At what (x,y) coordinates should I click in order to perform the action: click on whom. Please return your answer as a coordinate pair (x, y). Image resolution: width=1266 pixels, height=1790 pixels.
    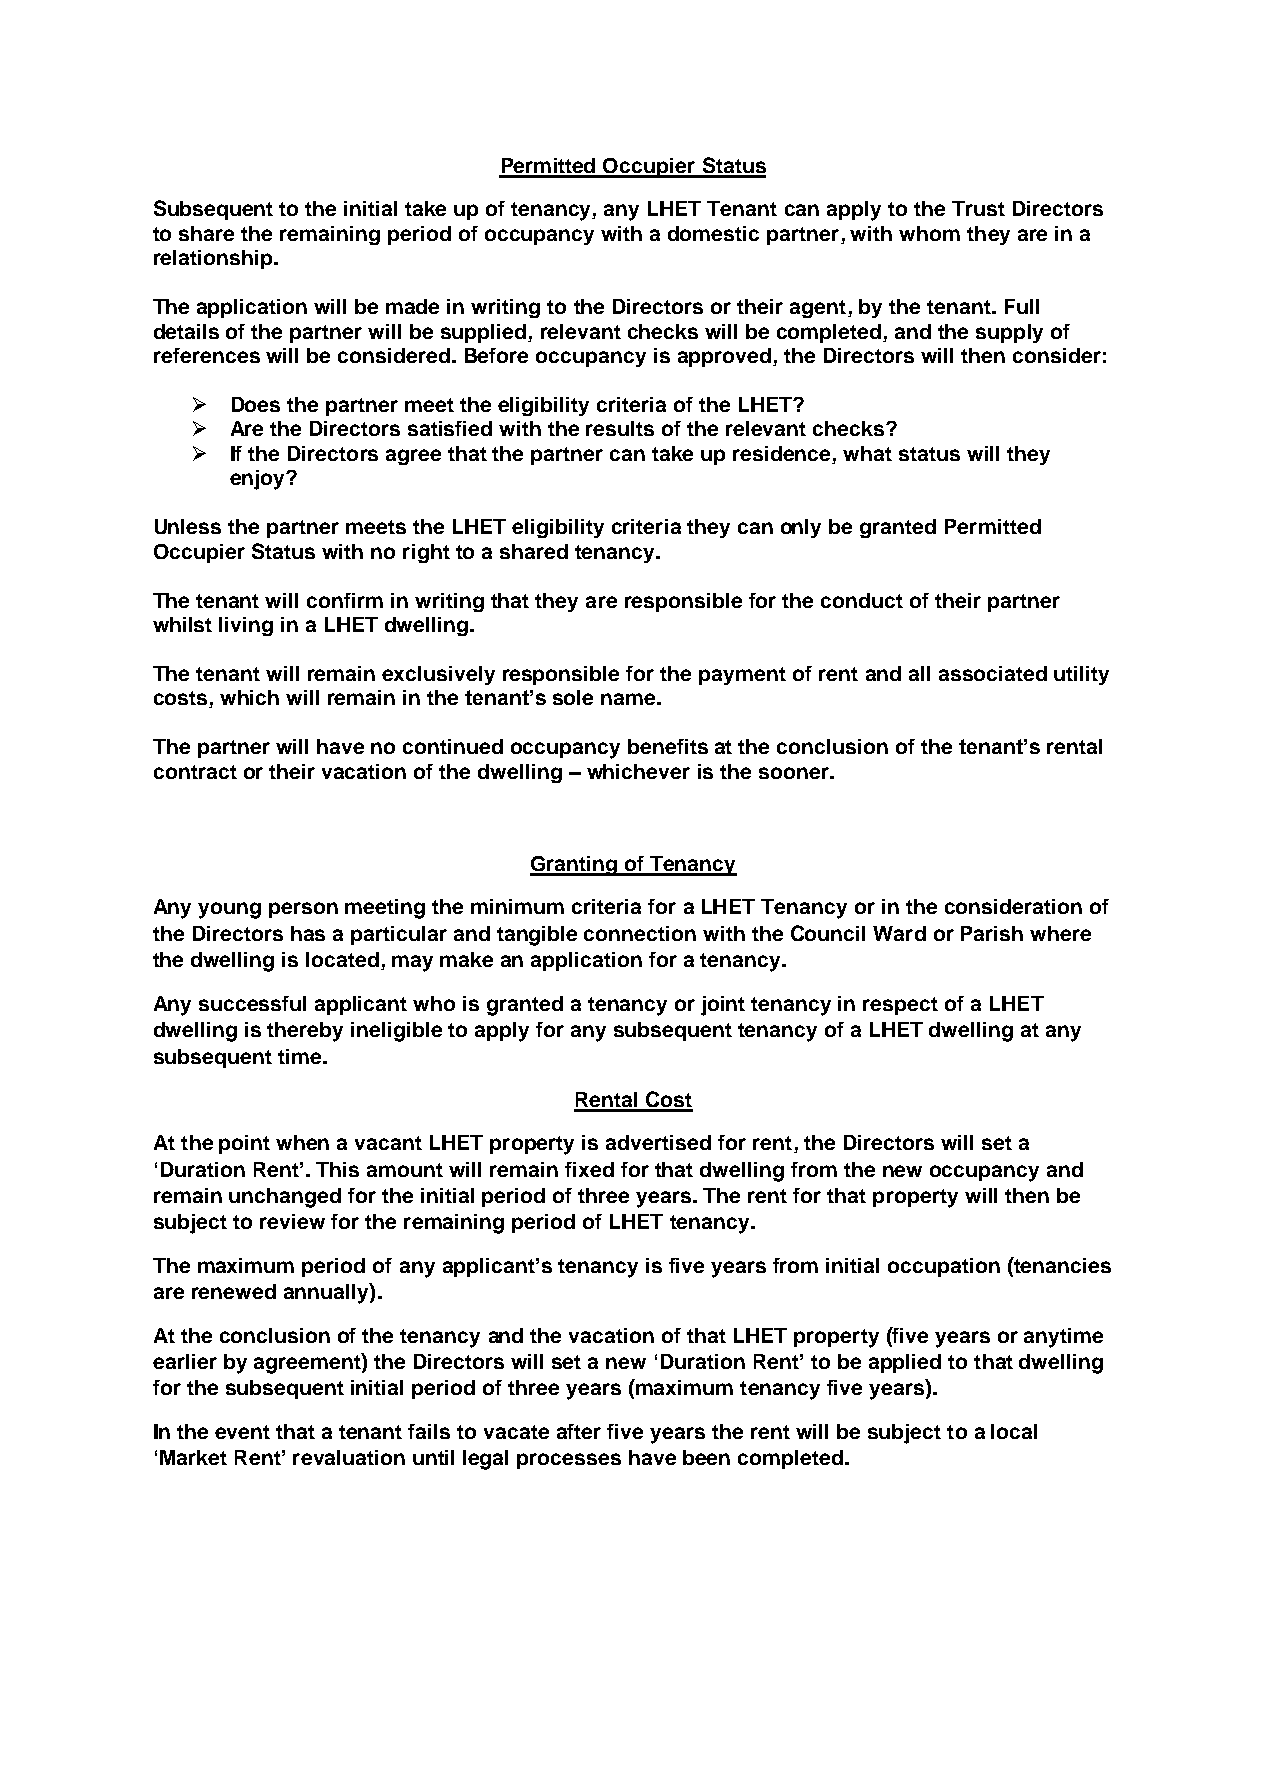
    Looking at the image, I should click on (929, 233).
